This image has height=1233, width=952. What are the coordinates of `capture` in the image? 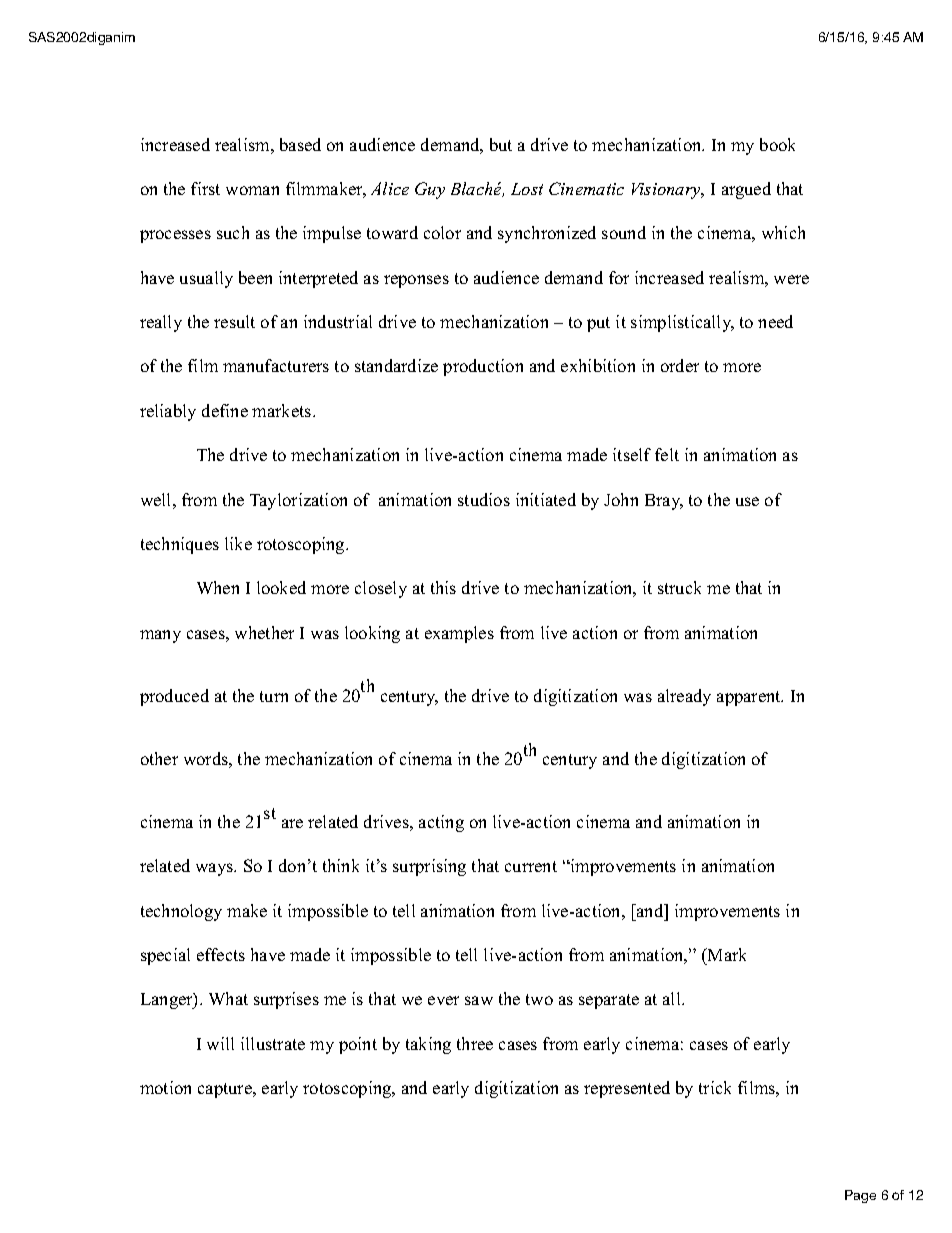 It's located at (226, 1090).
